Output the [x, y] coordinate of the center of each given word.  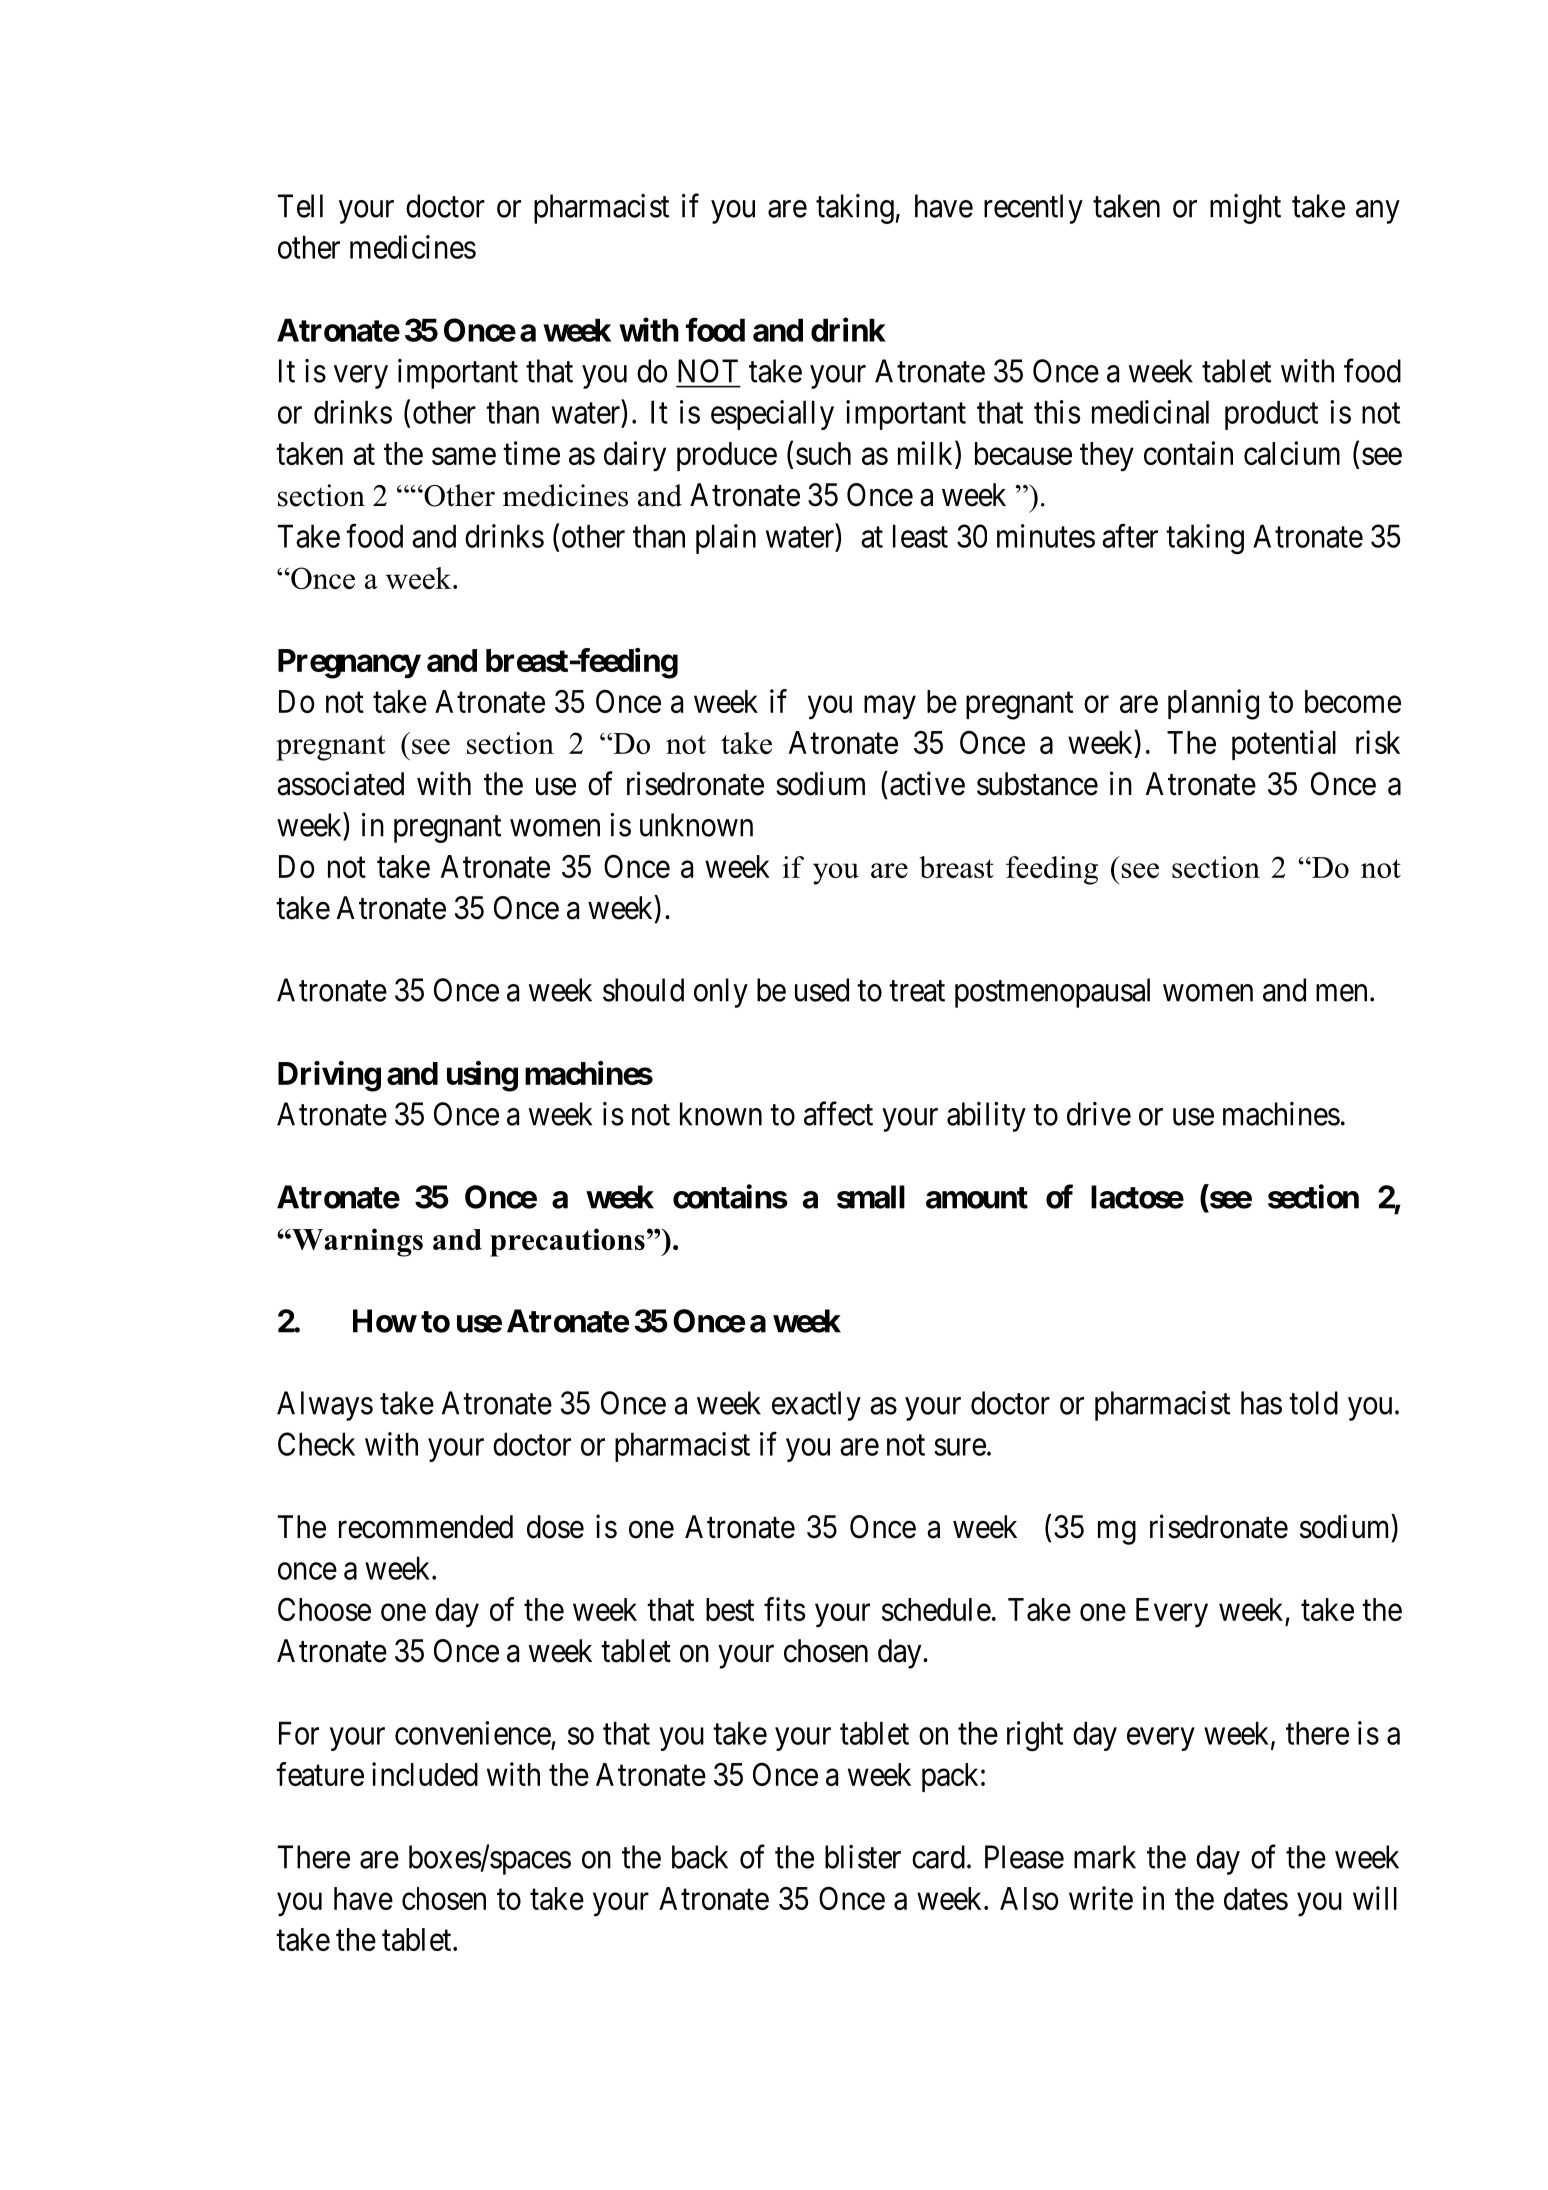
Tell [300, 206]
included [425, 1774]
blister [863, 1857]
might [1245, 209]
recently [1033, 209]
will [1375, 1898]
